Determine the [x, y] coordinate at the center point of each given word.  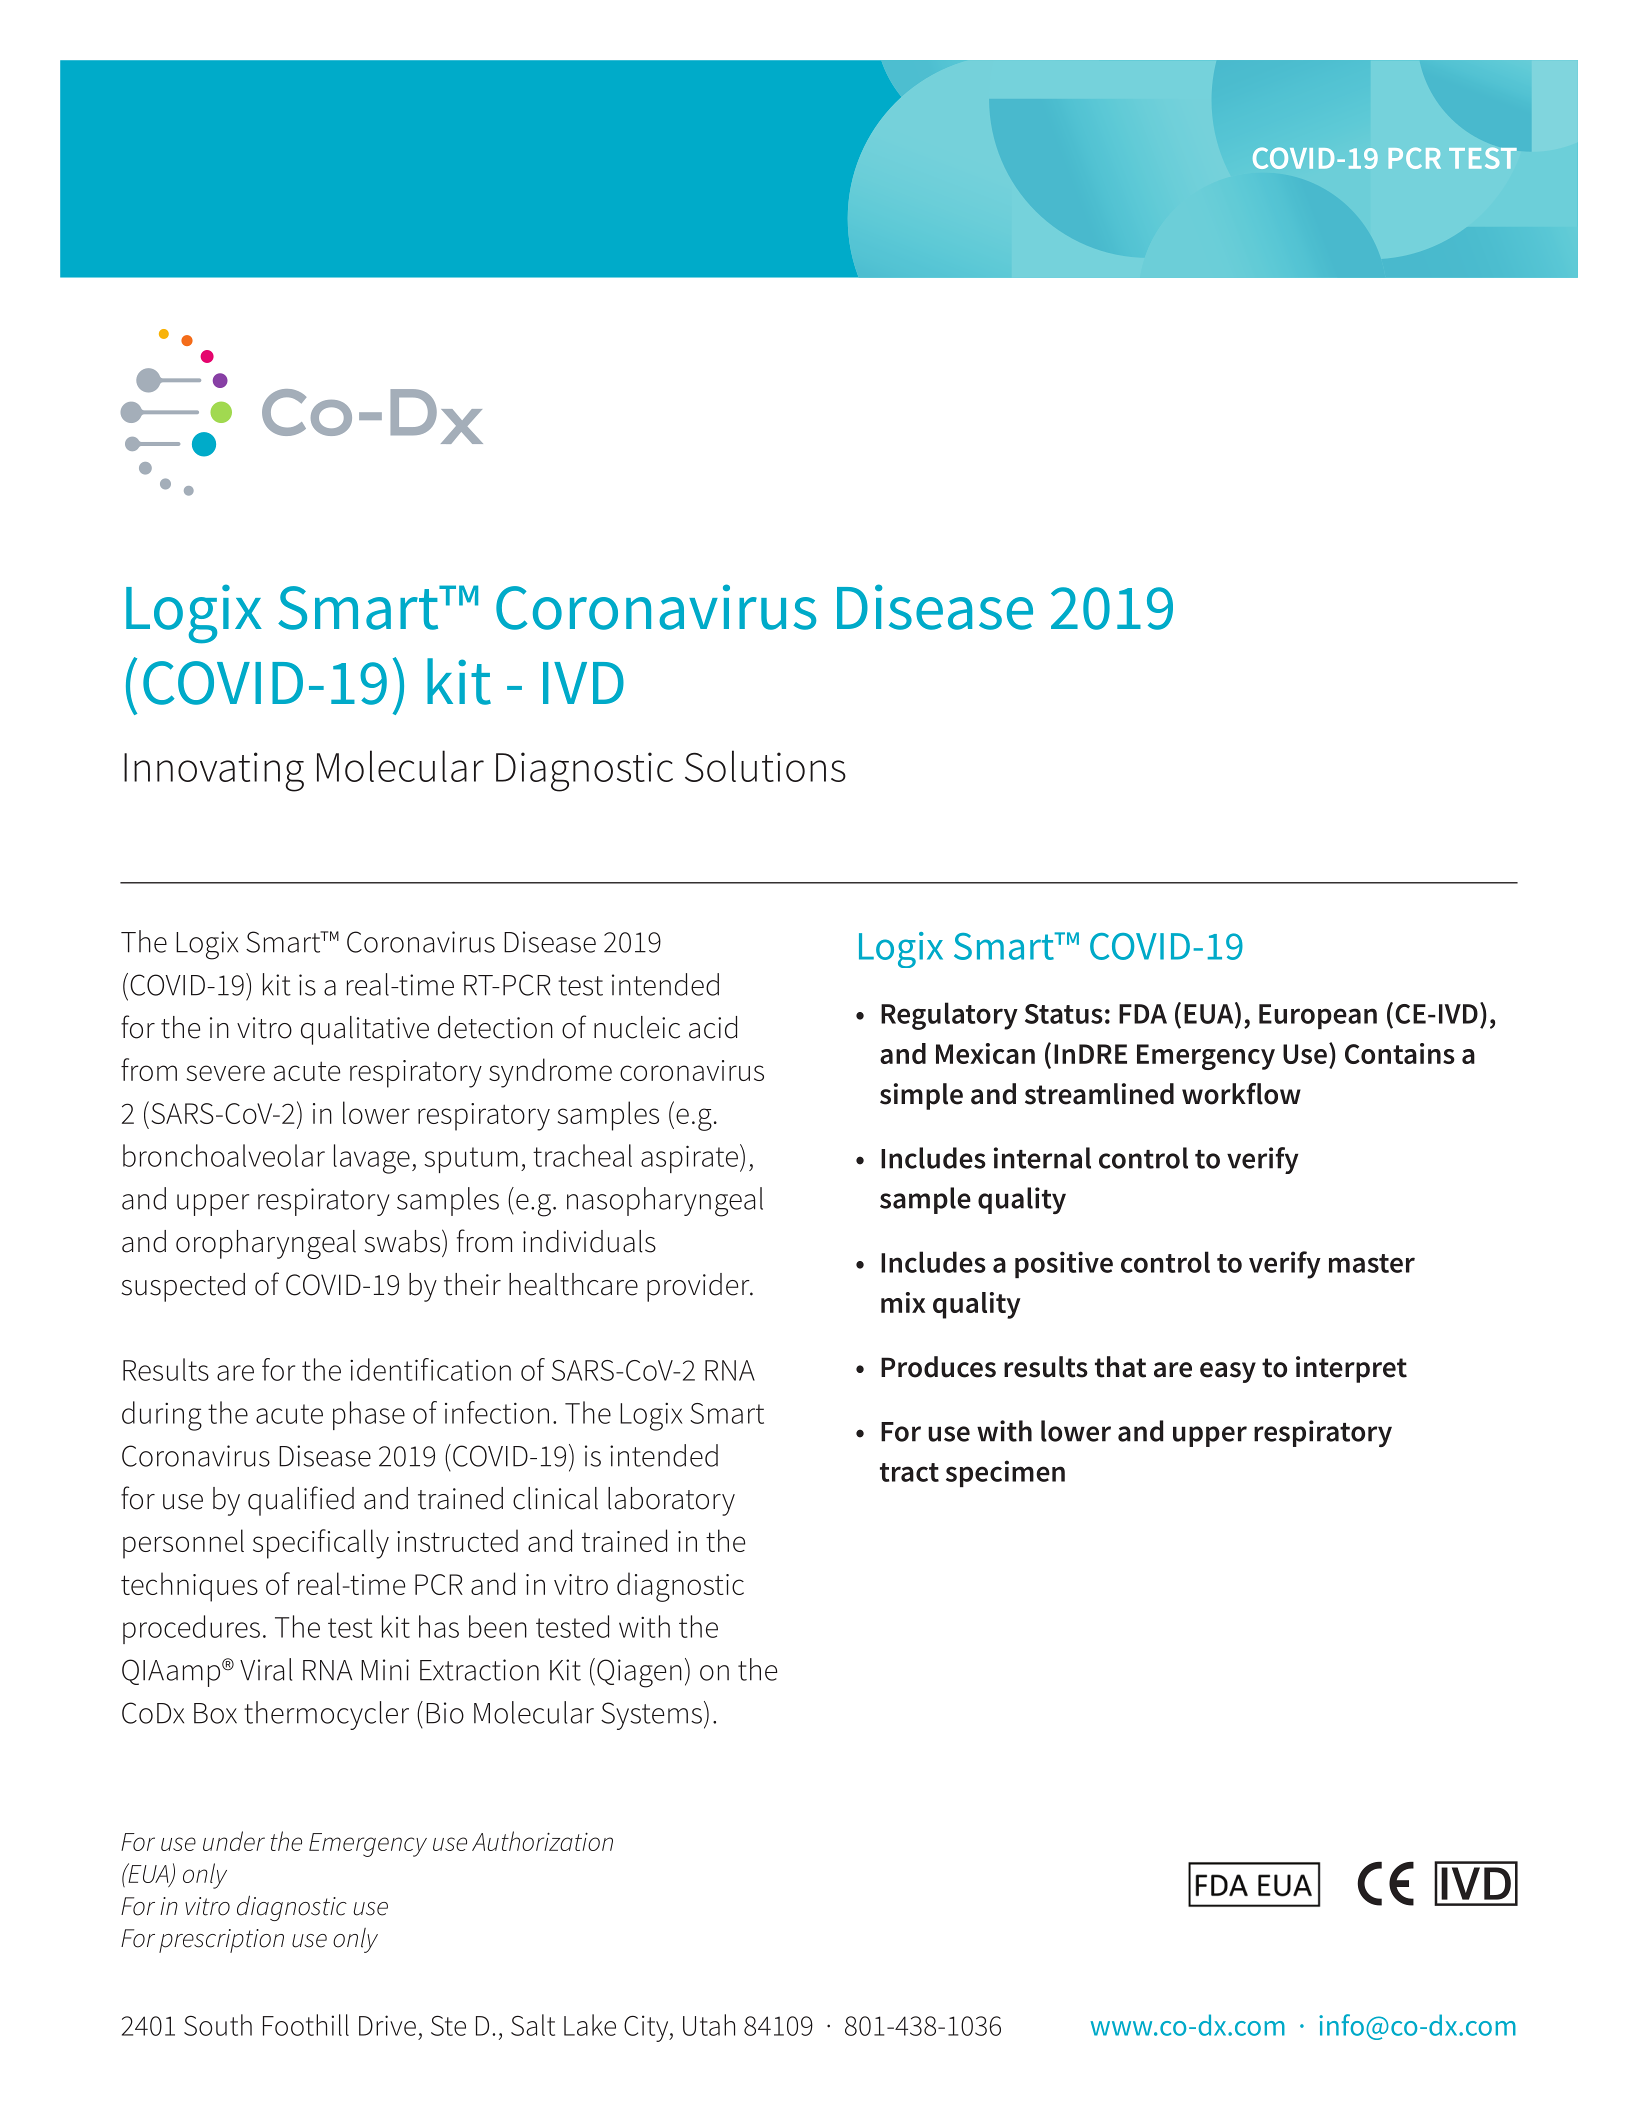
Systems [651, 1716]
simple [921, 1096]
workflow [1241, 1094]
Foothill [306, 2025]
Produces [938, 1367]
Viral [266, 1669]
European [1318, 1016]
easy [1228, 1372]
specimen [1005, 1473]
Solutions [765, 766]
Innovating [214, 772]
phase [369, 1415]
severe [226, 1073]
